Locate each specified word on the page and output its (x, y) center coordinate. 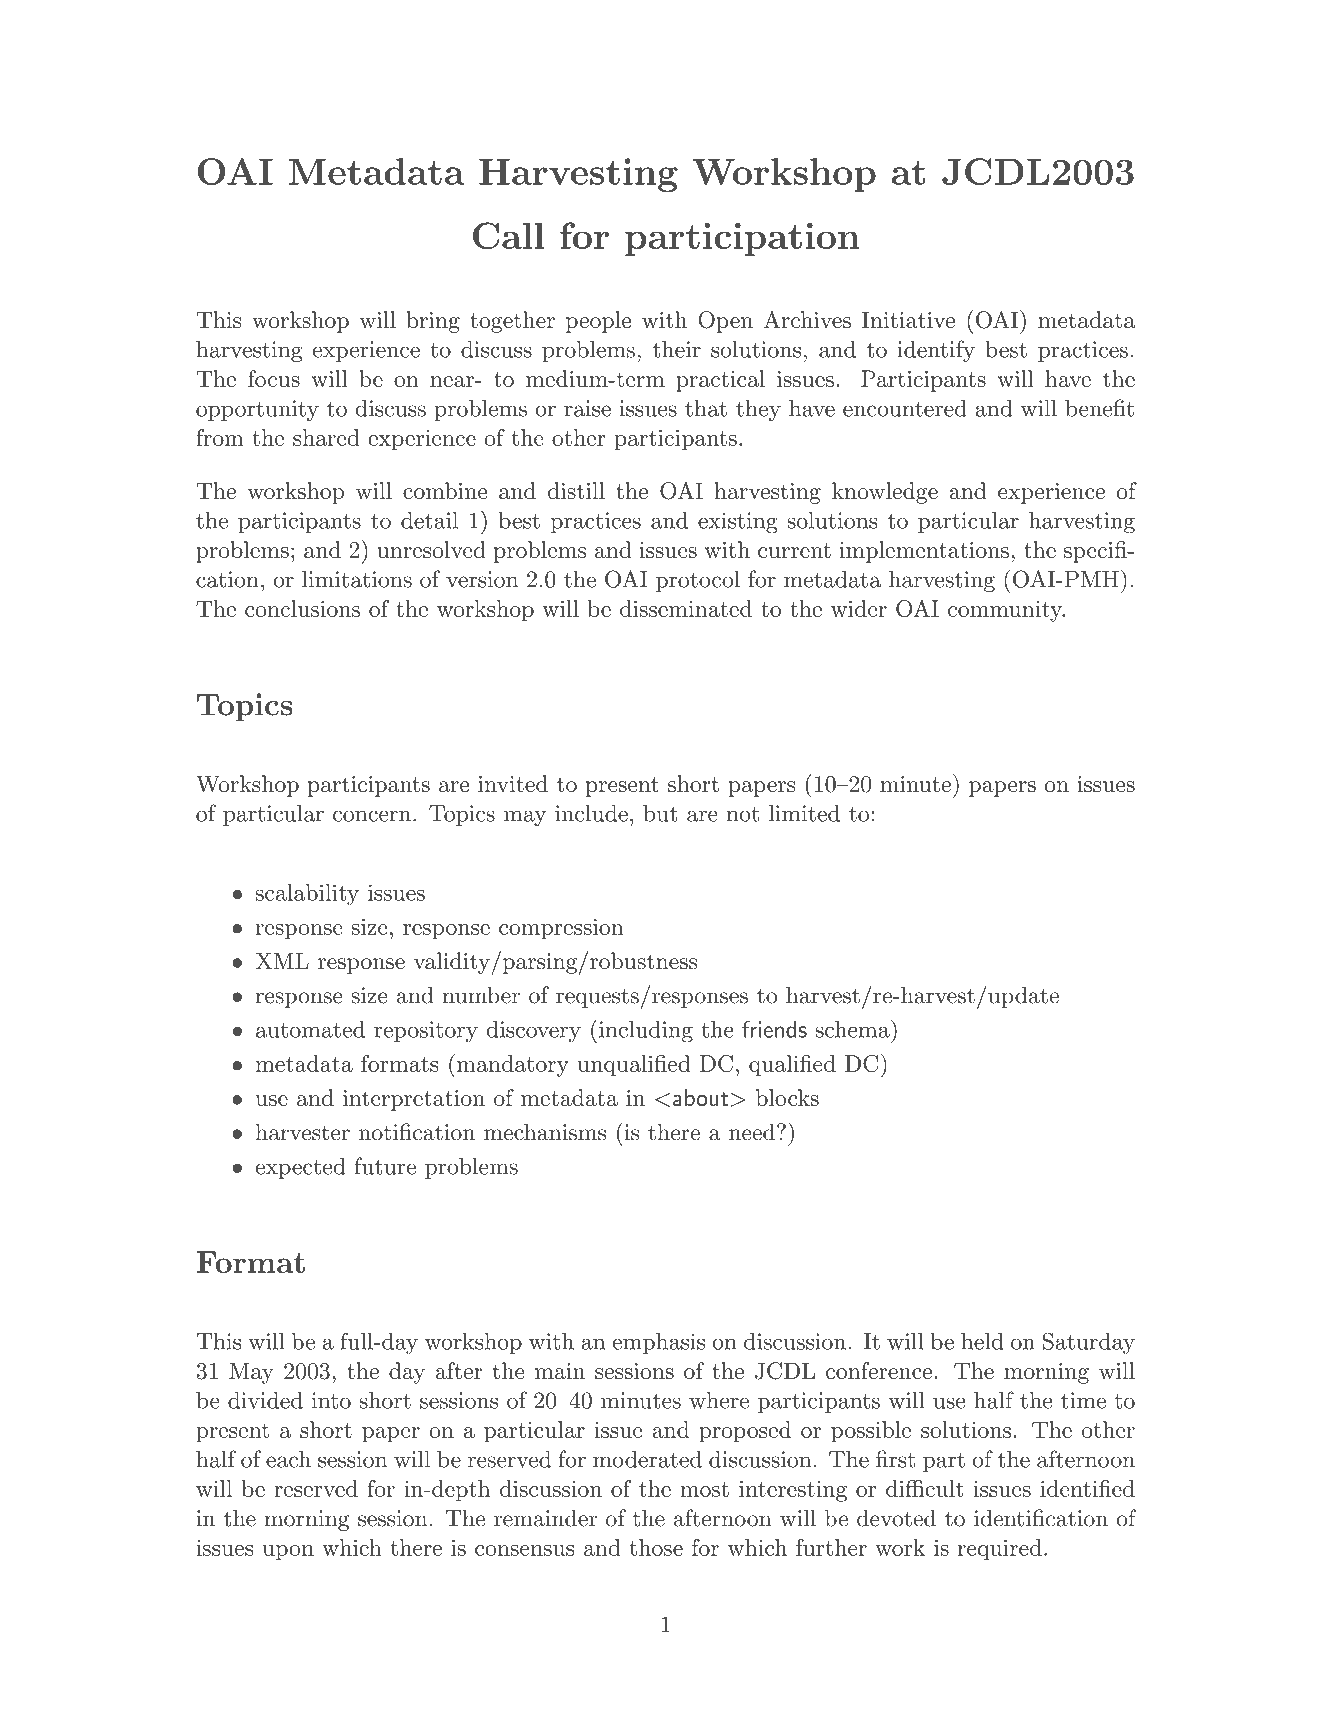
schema (853, 1028)
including (646, 1032)
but (660, 813)
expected (300, 1168)
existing (738, 523)
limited (804, 813)
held (982, 1341)
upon (288, 1553)
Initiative (908, 319)
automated (310, 1029)
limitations (357, 579)
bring (433, 322)
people (598, 322)
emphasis (658, 1343)
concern (372, 816)
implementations (924, 552)
